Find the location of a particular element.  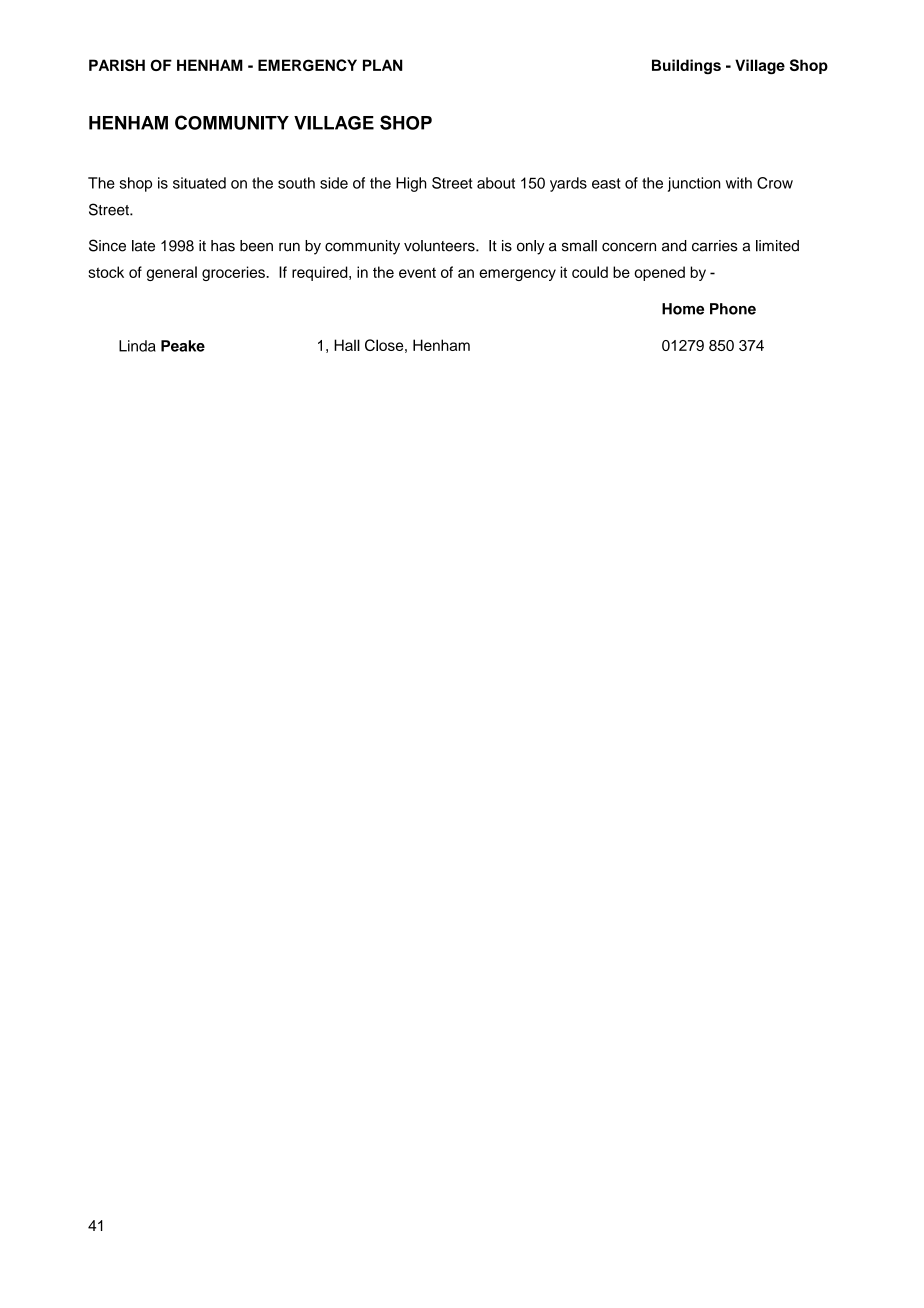

PARISH is located at coordinates (117, 65).
